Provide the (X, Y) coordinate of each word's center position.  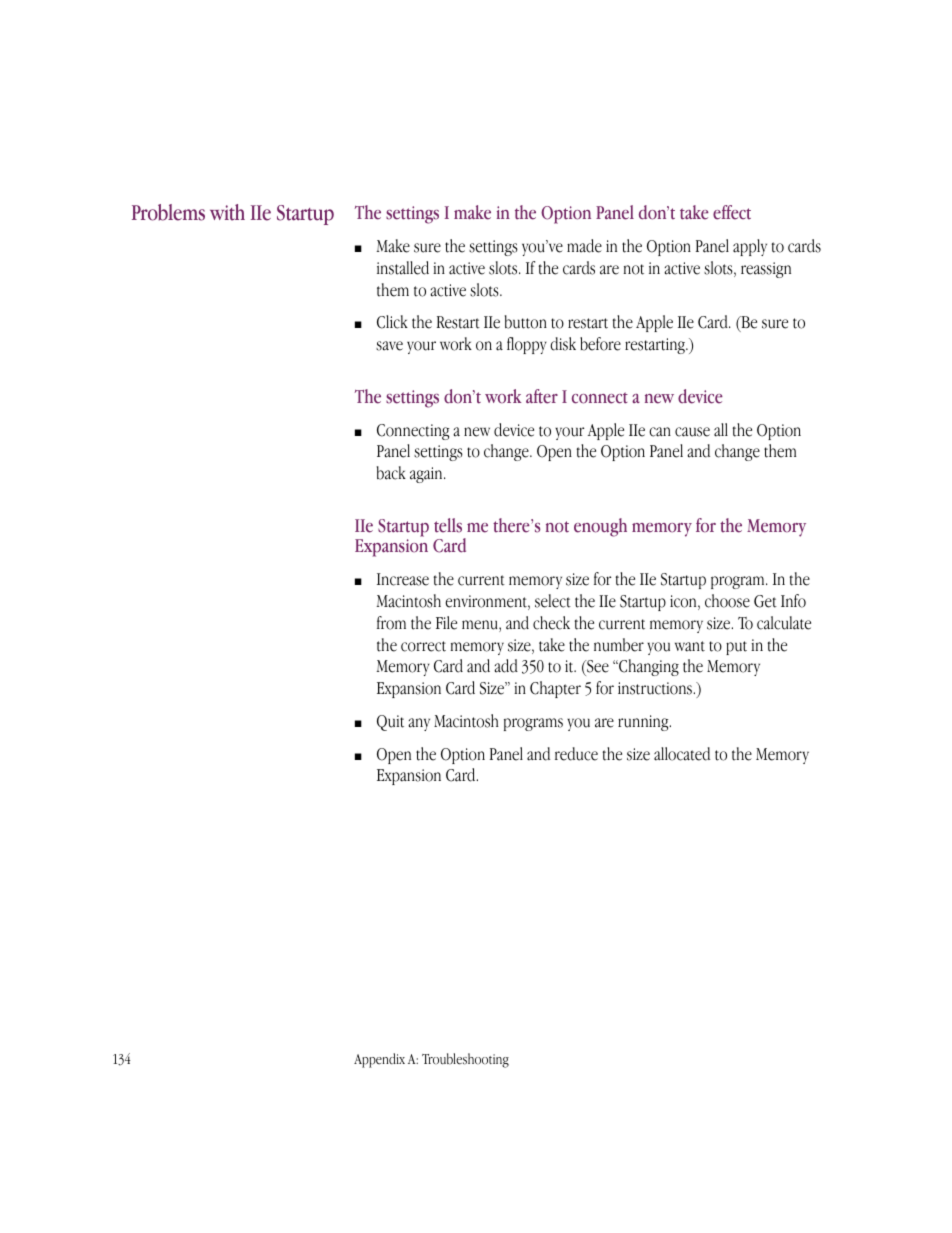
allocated (682, 754)
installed (403, 268)
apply (750, 247)
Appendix (379, 1060)
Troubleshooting (465, 1060)
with (227, 212)
